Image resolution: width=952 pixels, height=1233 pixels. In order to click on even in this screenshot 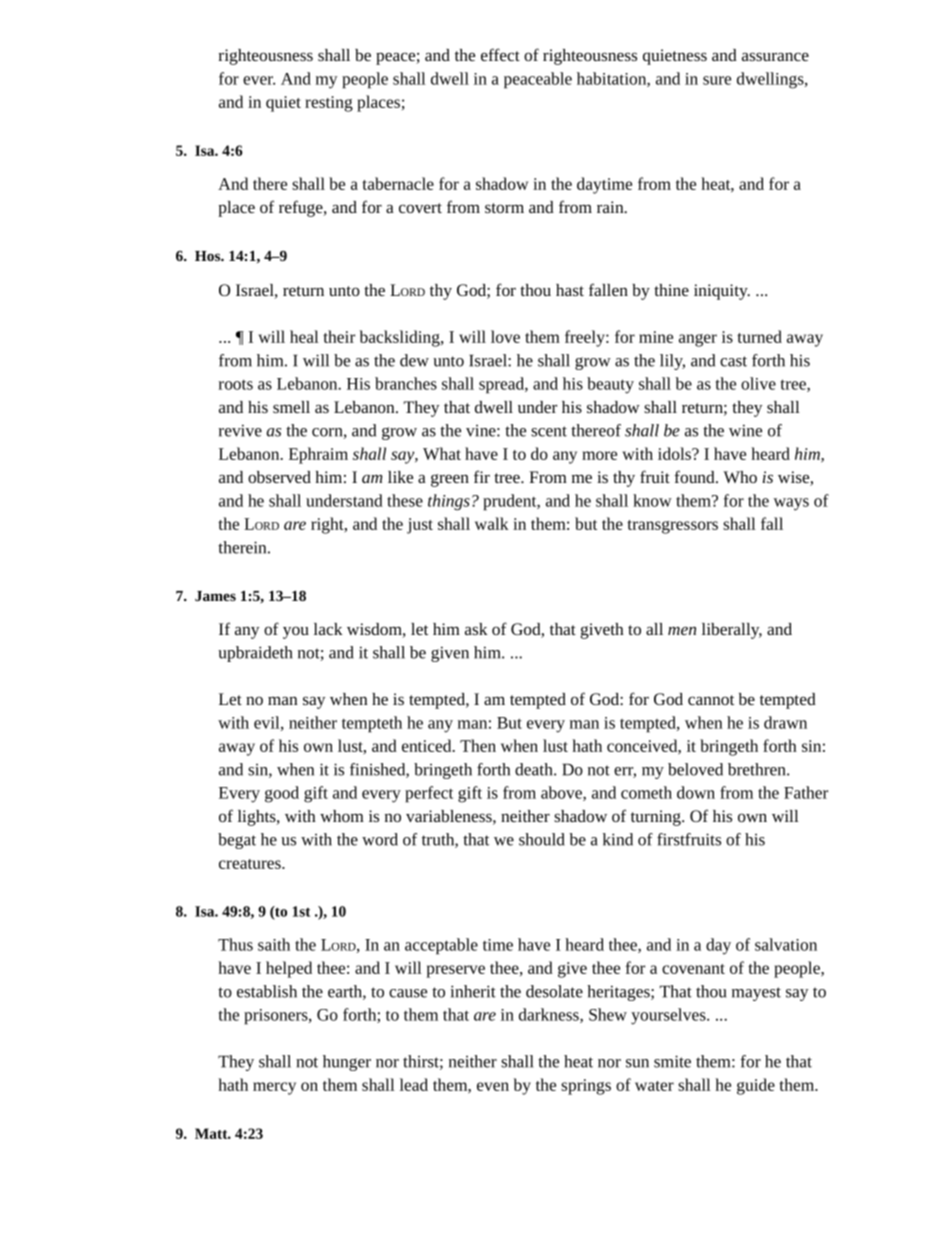, I will do `click(493, 1086)`.
